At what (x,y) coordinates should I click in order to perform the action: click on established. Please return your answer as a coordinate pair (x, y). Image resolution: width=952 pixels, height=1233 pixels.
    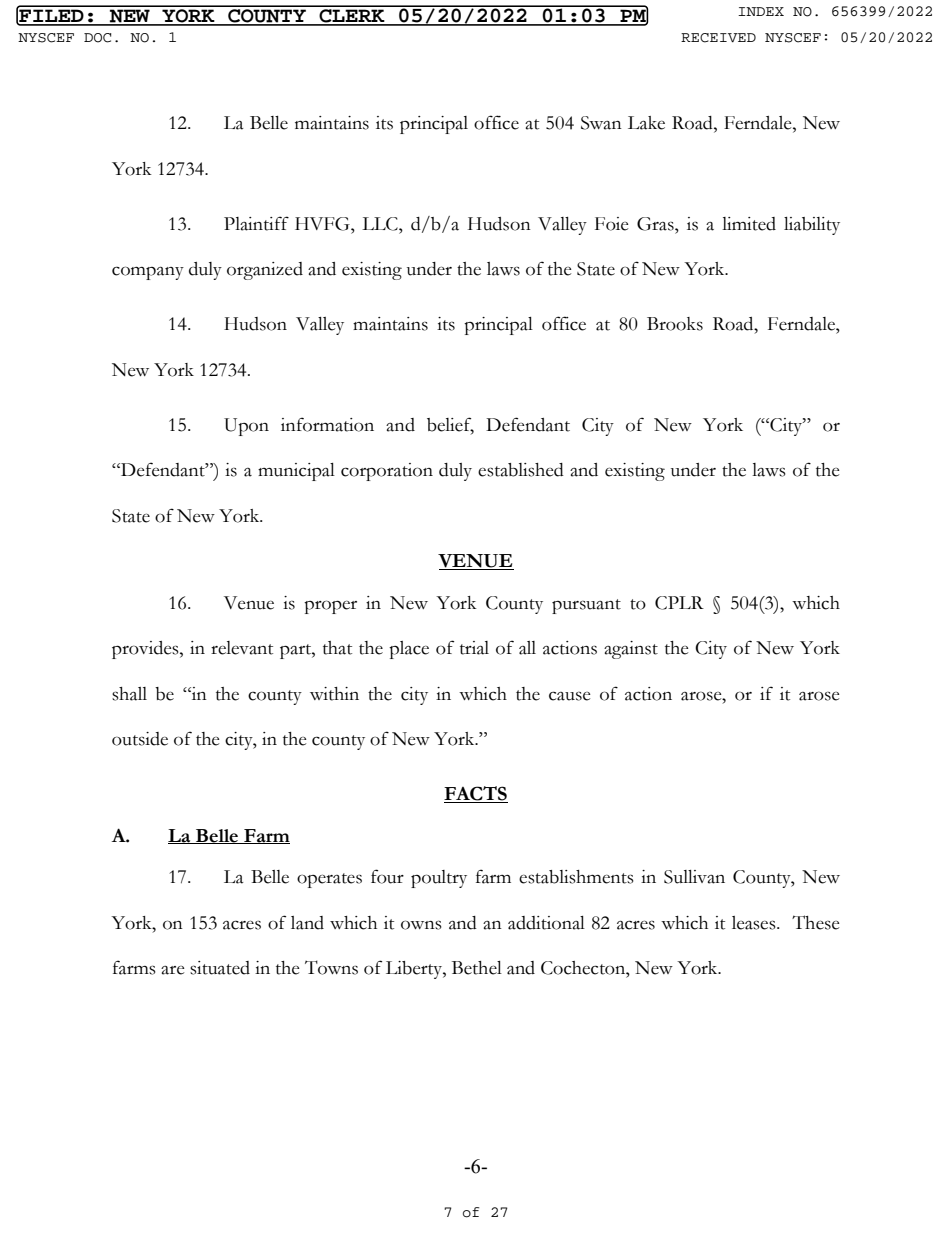
    Looking at the image, I should click on (521, 470).
